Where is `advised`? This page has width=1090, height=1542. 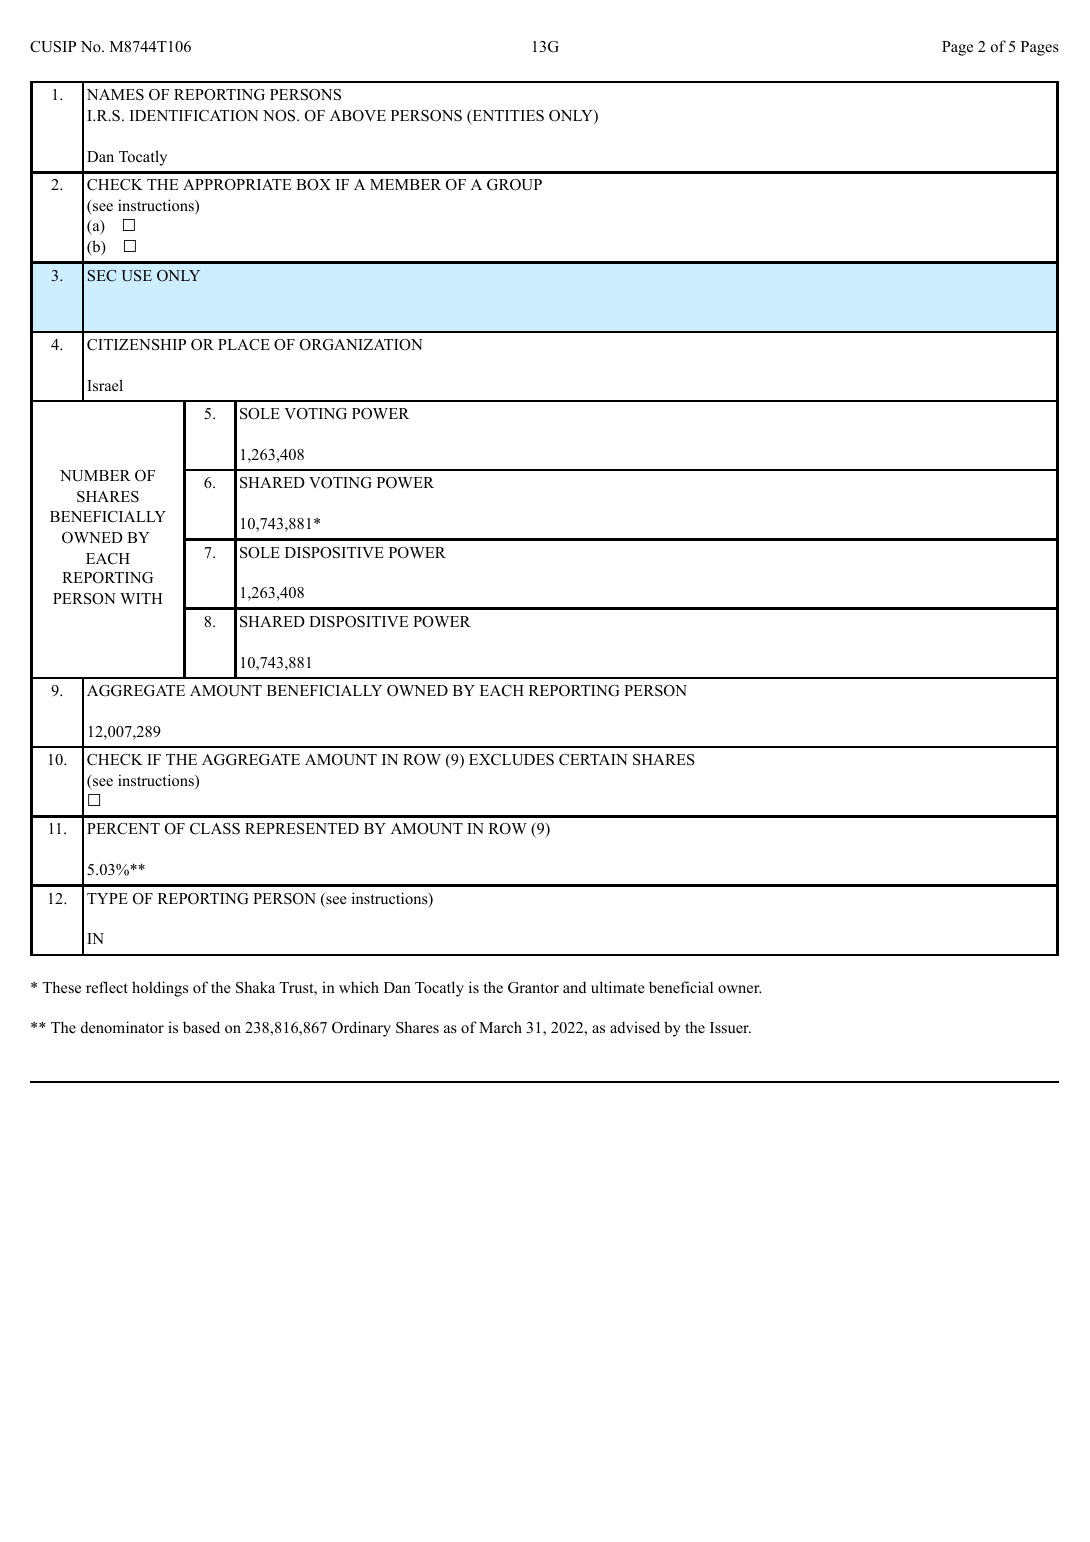
advised is located at coordinates (635, 1027).
